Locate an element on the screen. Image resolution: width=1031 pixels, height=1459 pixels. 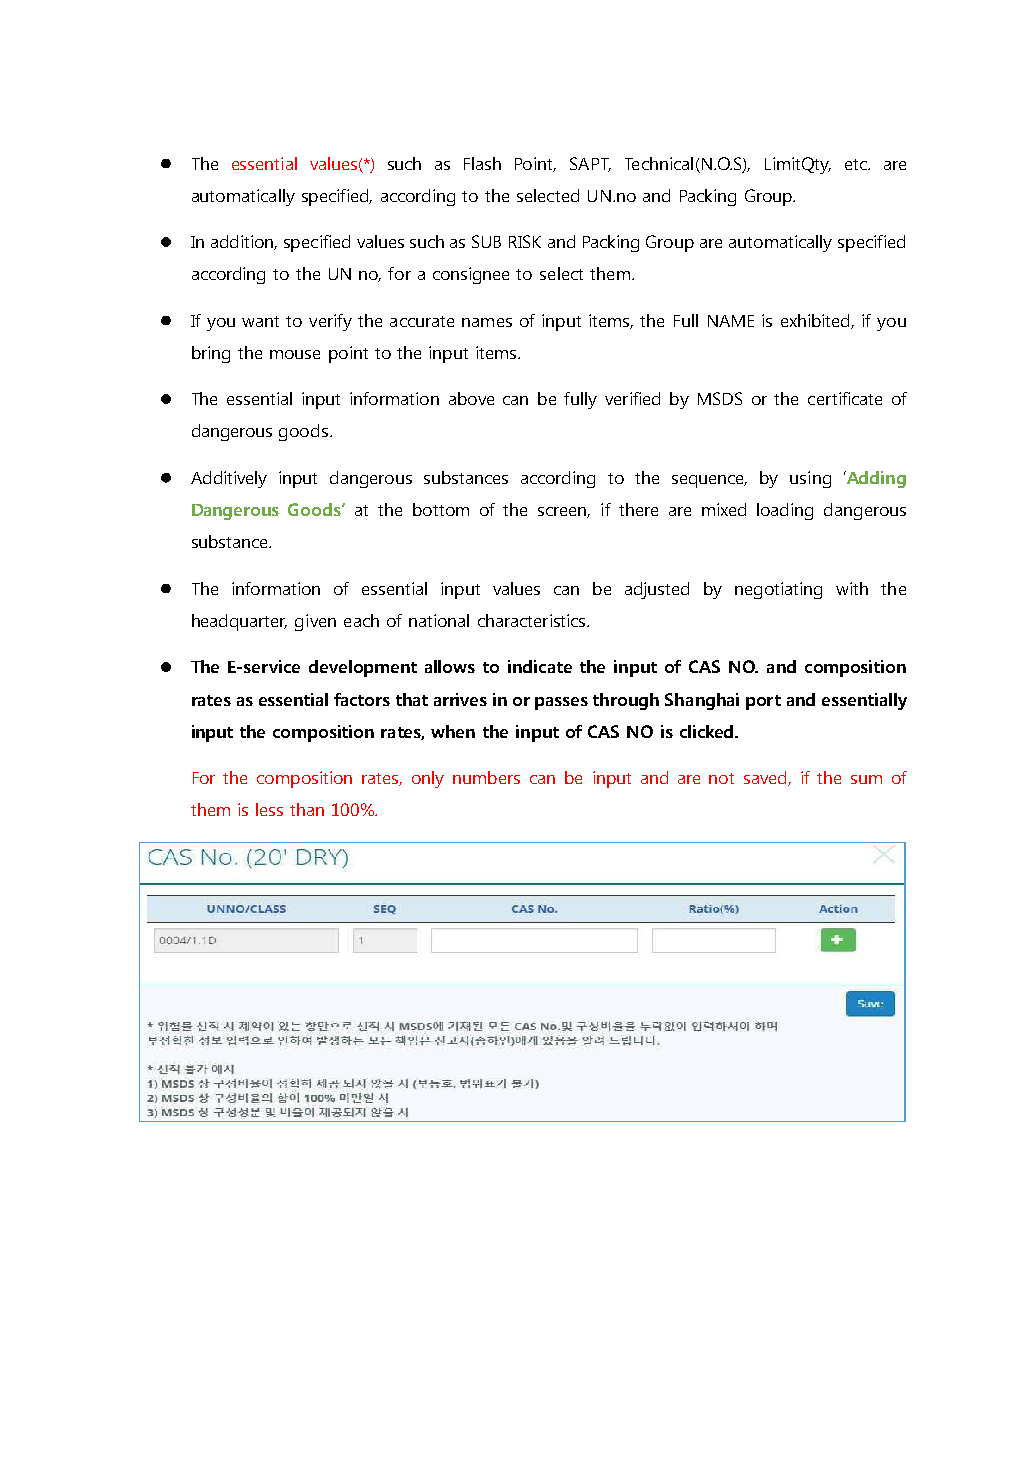
there is located at coordinates (638, 509).
